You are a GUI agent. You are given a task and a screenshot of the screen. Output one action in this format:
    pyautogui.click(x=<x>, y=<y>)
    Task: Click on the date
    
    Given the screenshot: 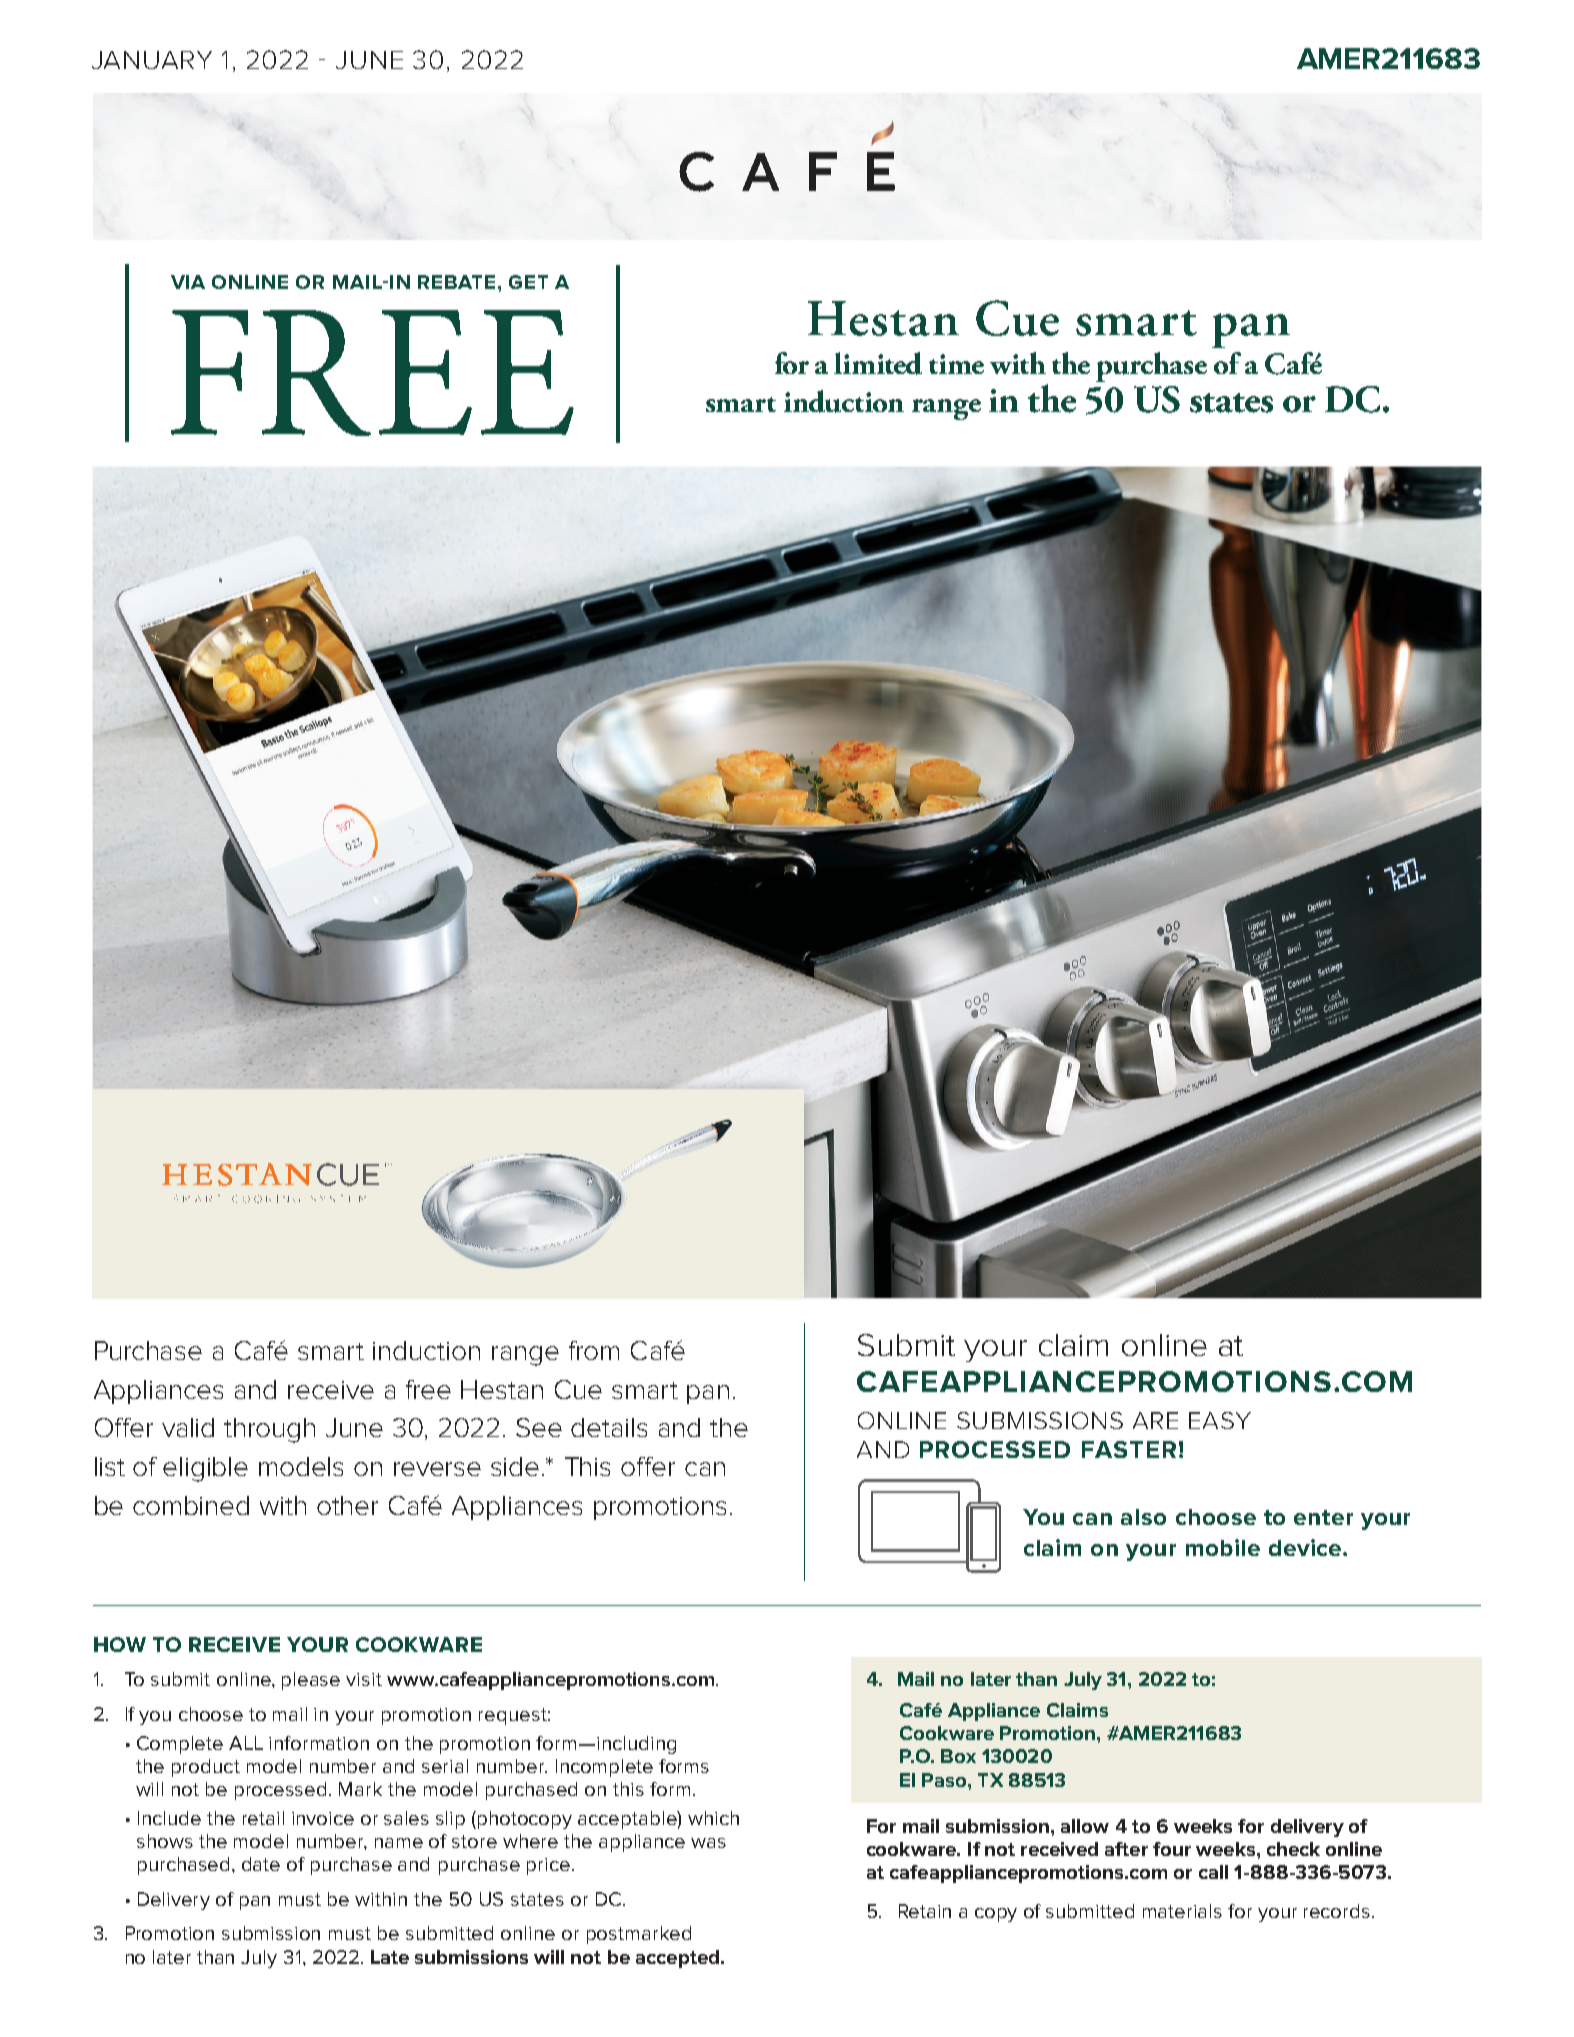 What is the action you would take?
    pyautogui.click(x=261, y=1864)
